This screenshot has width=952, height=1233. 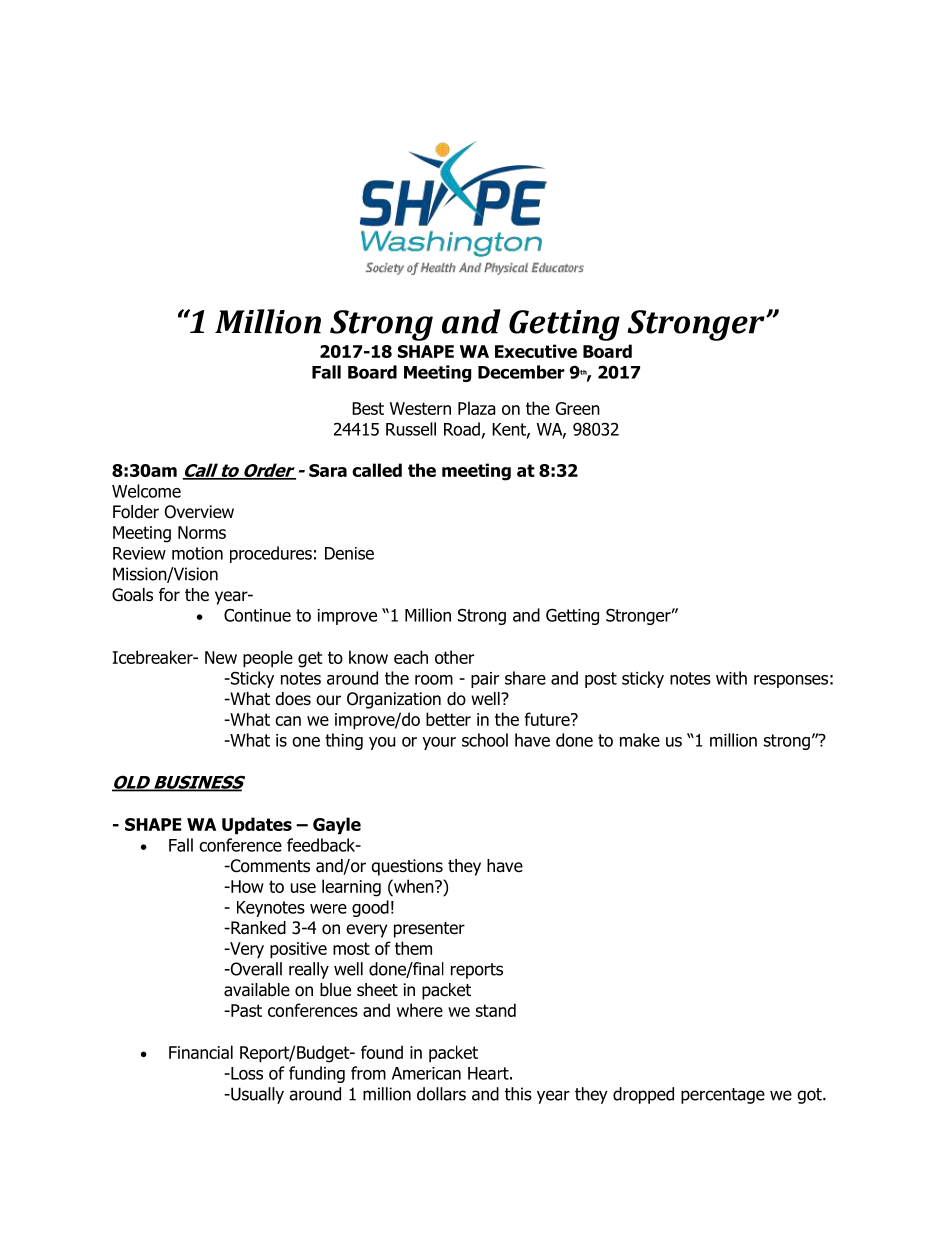 What do you see at coordinates (731, 678) in the screenshot?
I see `with` at bounding box center [731, 678].
